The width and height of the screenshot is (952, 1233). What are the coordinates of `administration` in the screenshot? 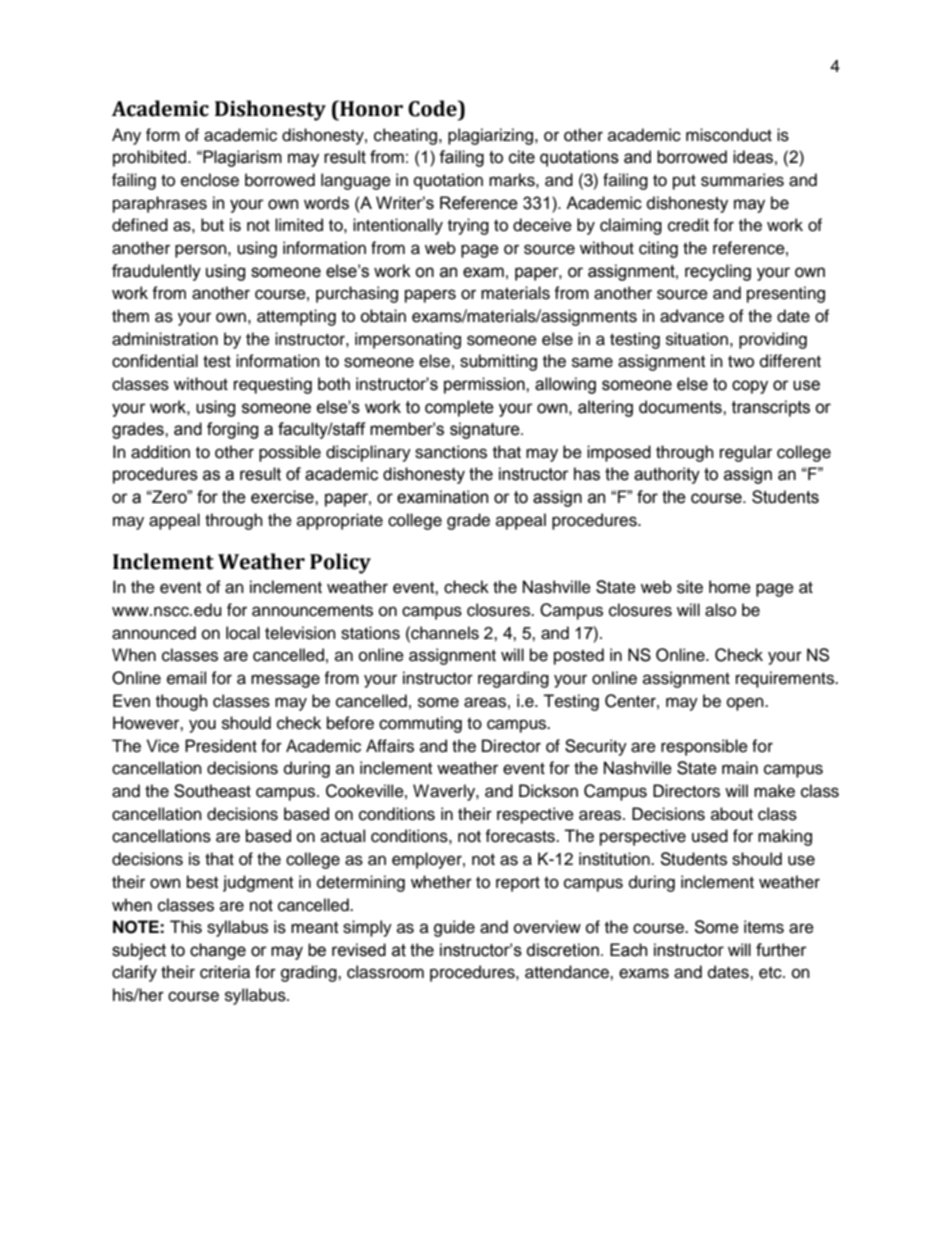 It's located at (165, 339).
